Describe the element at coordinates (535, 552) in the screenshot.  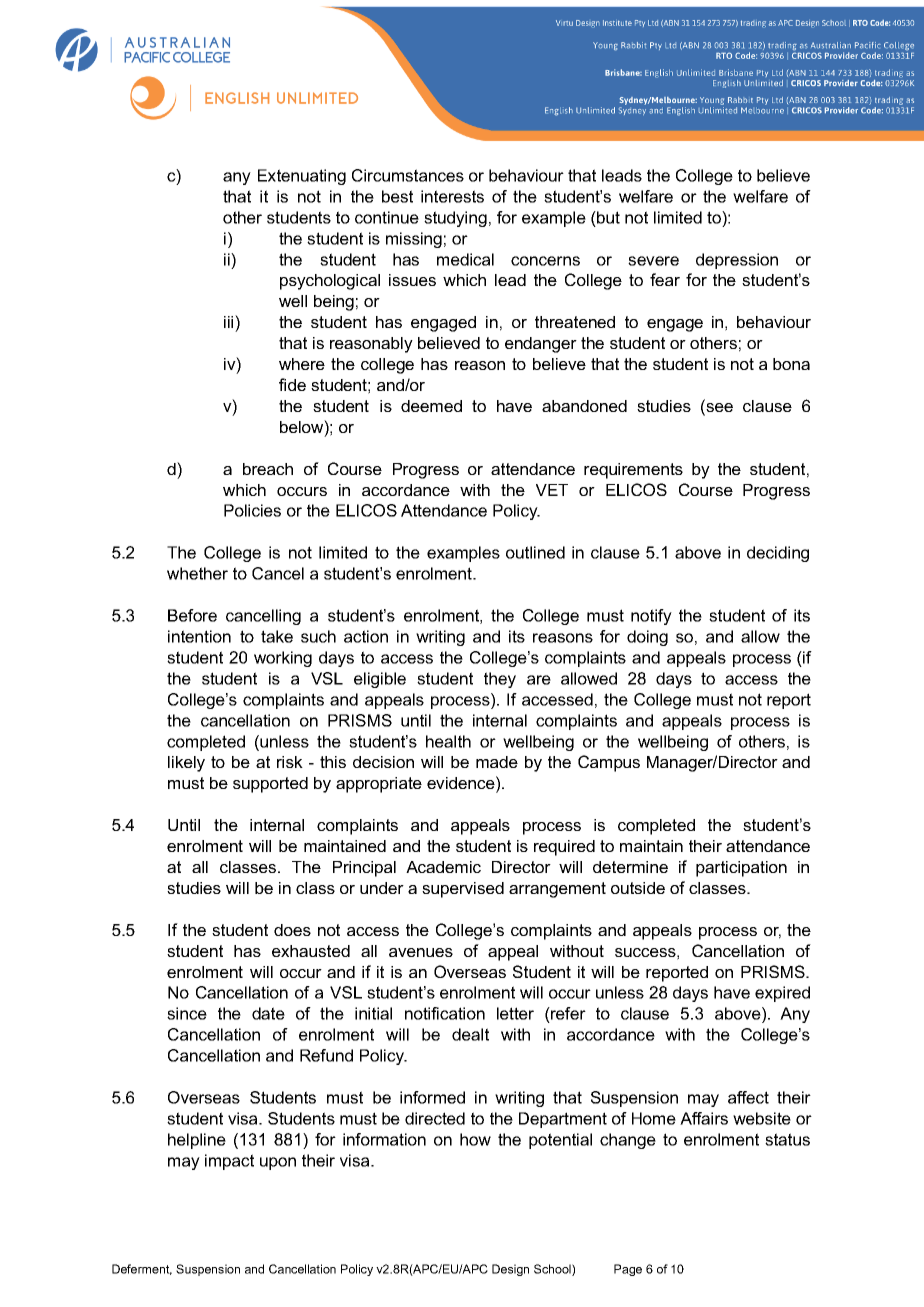
I see `outlined` at that location.
